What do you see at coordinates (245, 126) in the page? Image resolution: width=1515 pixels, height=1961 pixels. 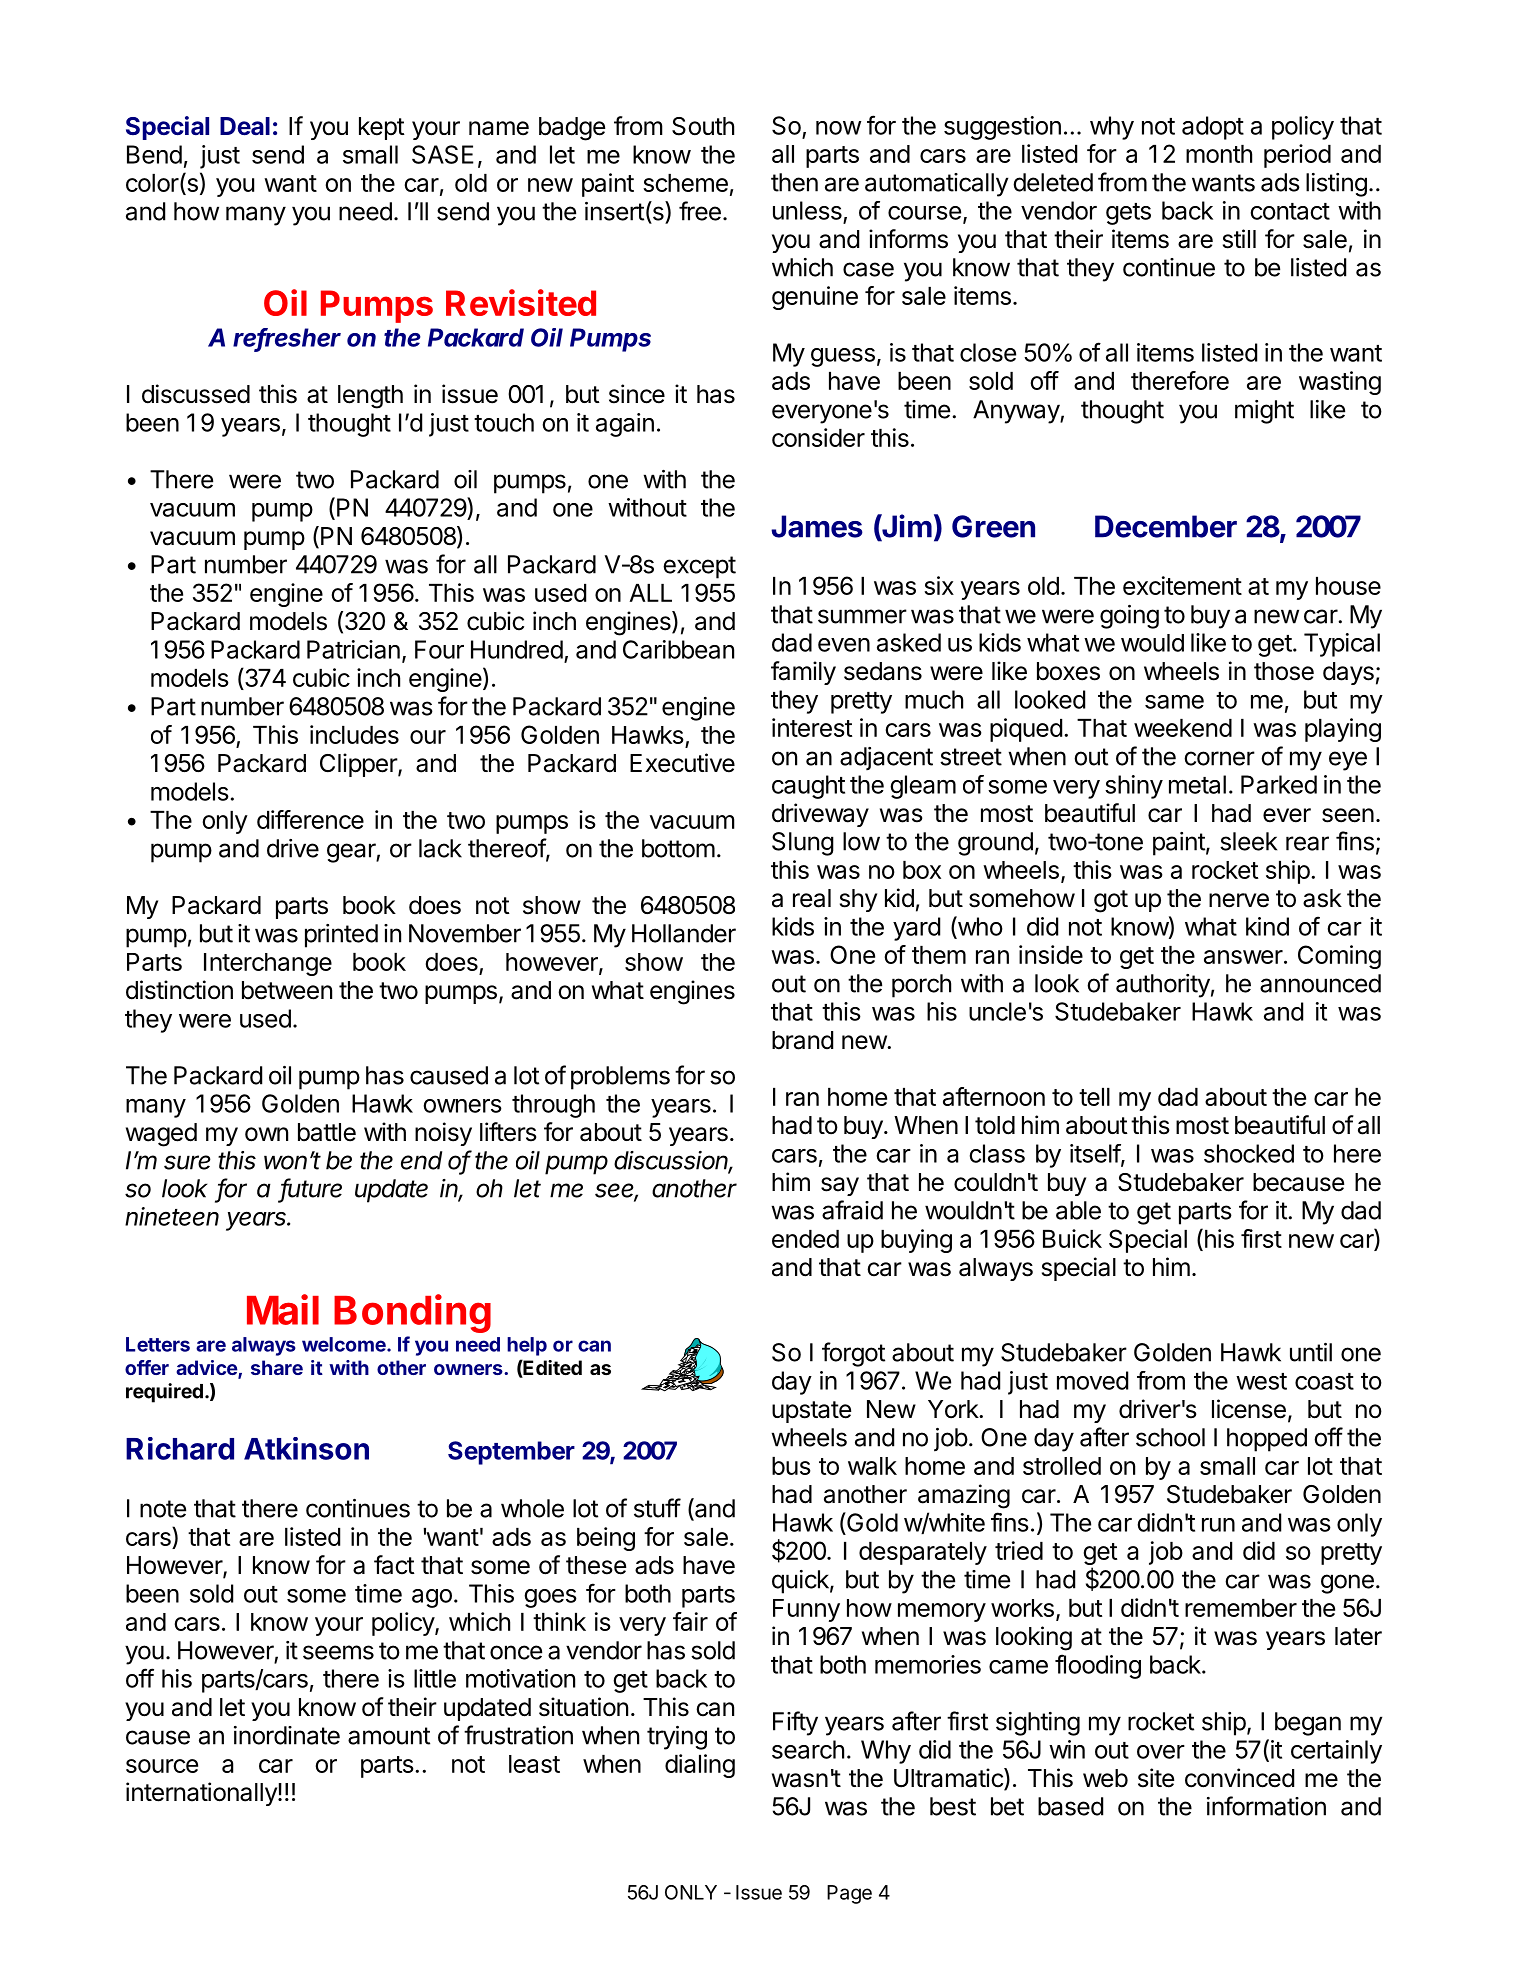 I see `Deal` at bounding box center [245, 126].
